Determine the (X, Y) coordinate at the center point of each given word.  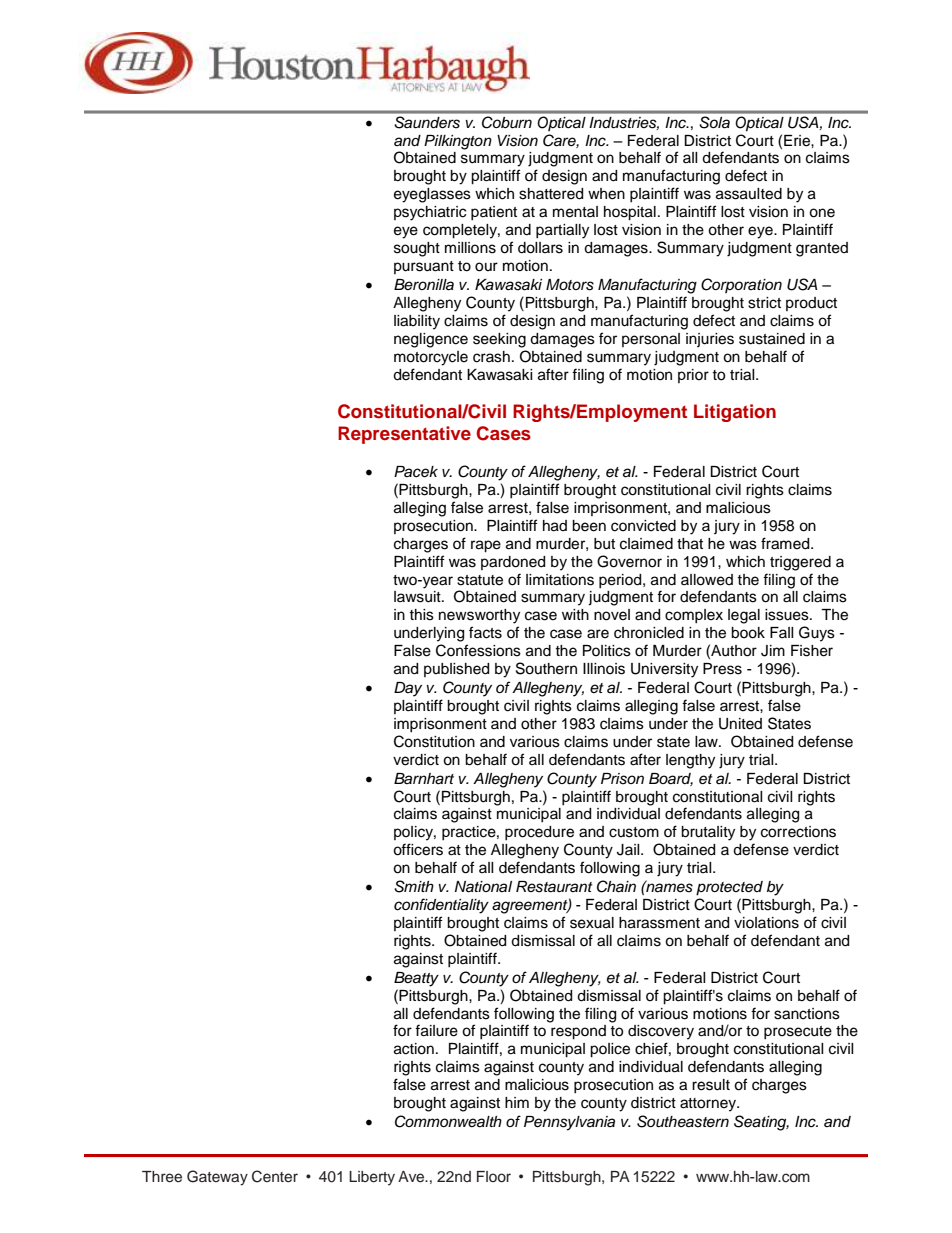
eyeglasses (432, 195)
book (748, 633)
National (483, 887)
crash (491, 357)
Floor (494, 1176)
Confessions (478, 650)
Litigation (735, 413)
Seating (761, 1123)
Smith (414, 886)
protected (729, 888)
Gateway (217, 1178)
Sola (715, 122)
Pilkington (458, 142)
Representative (404, 435)
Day (408, 689)
